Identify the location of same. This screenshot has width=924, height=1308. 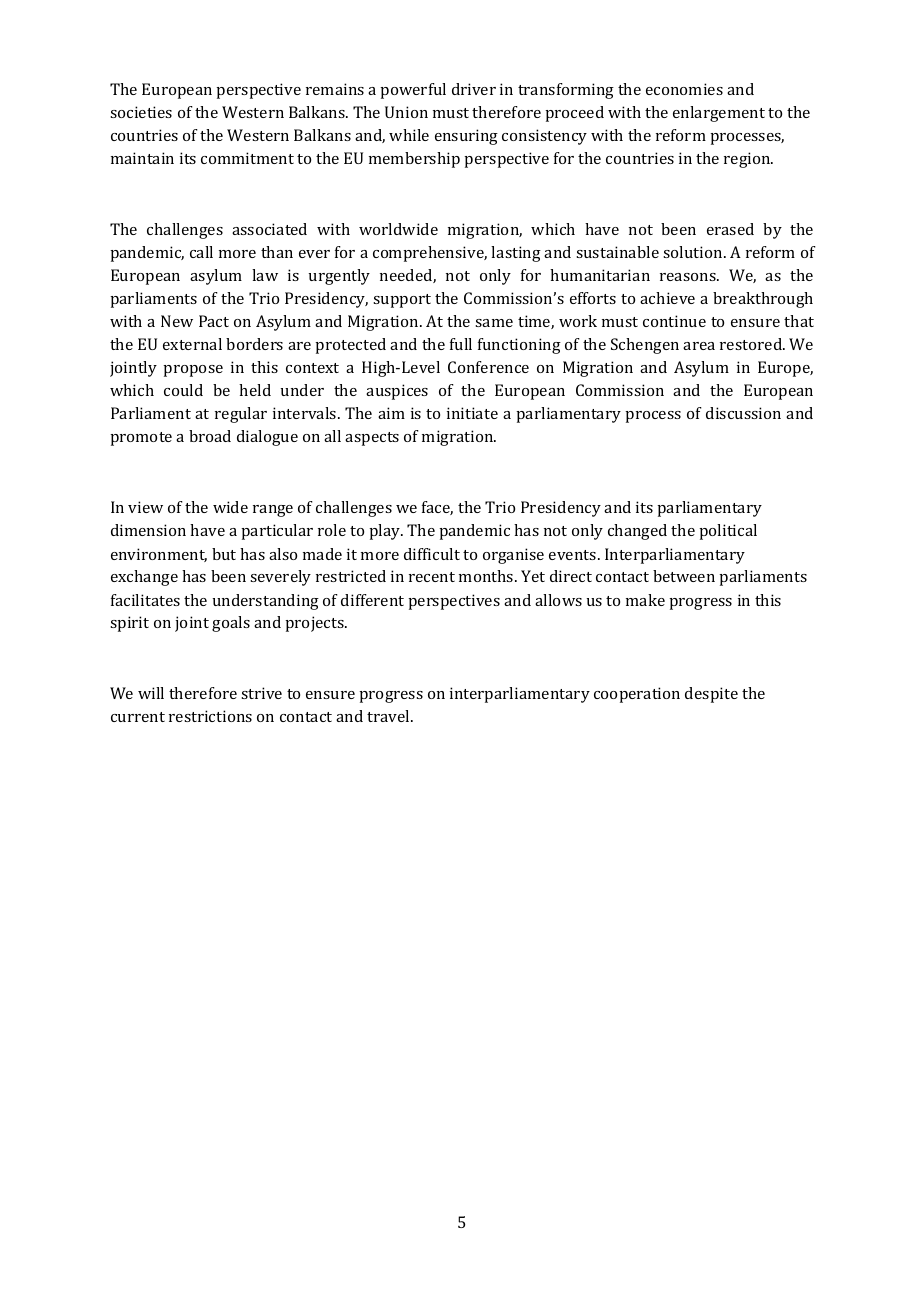
(494, 323).
